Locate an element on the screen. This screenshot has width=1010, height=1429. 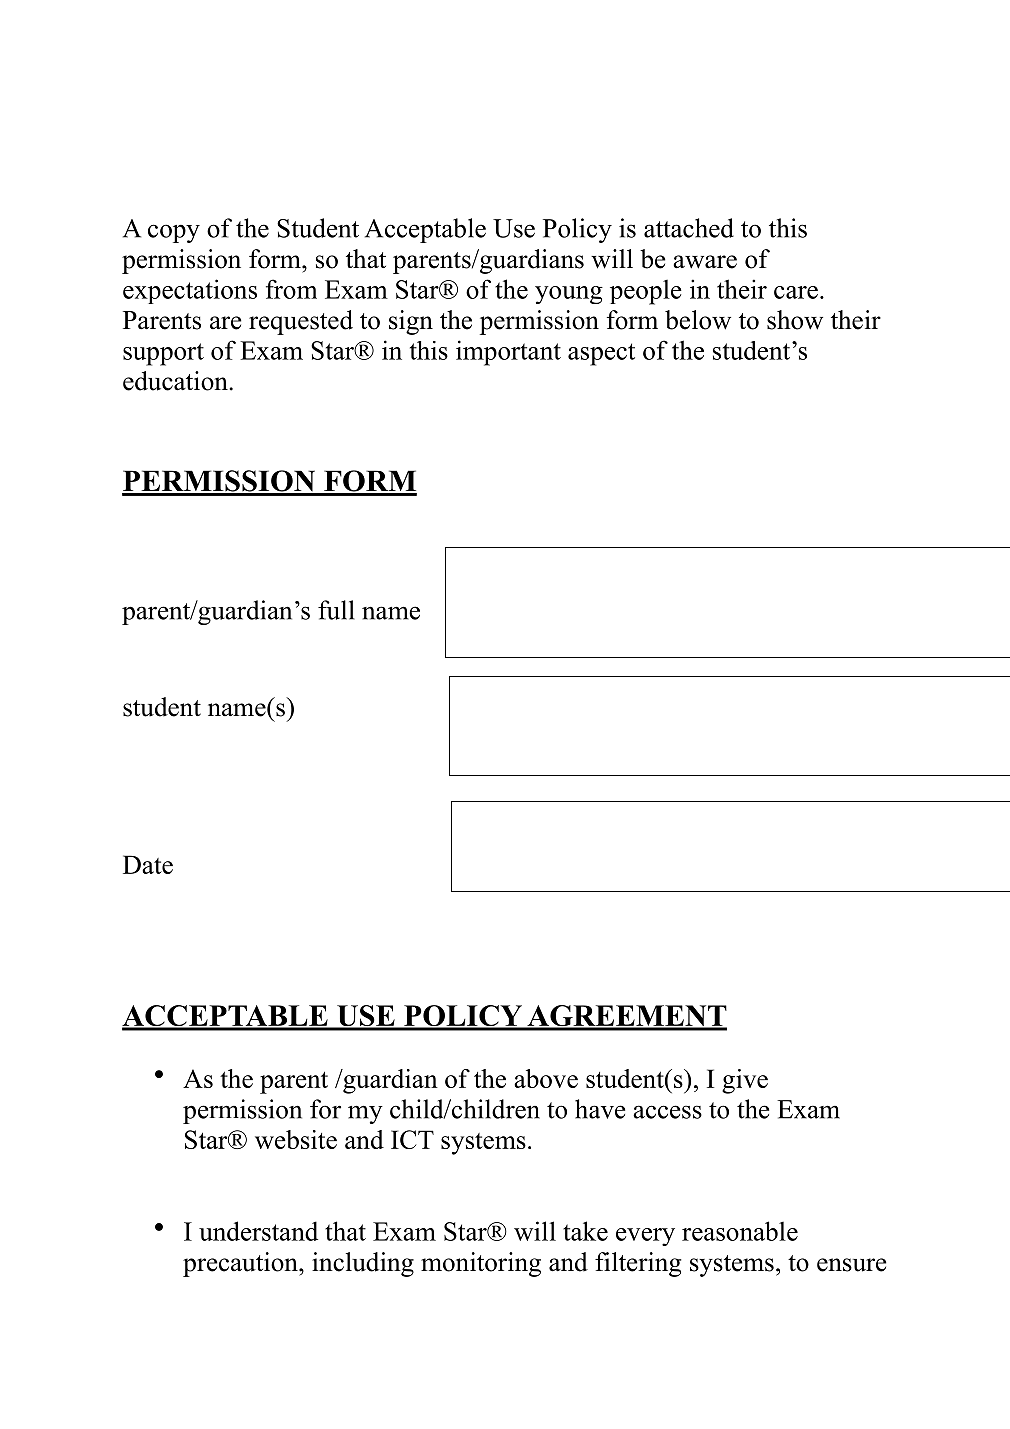
young is located at coordinates (569, 295).
